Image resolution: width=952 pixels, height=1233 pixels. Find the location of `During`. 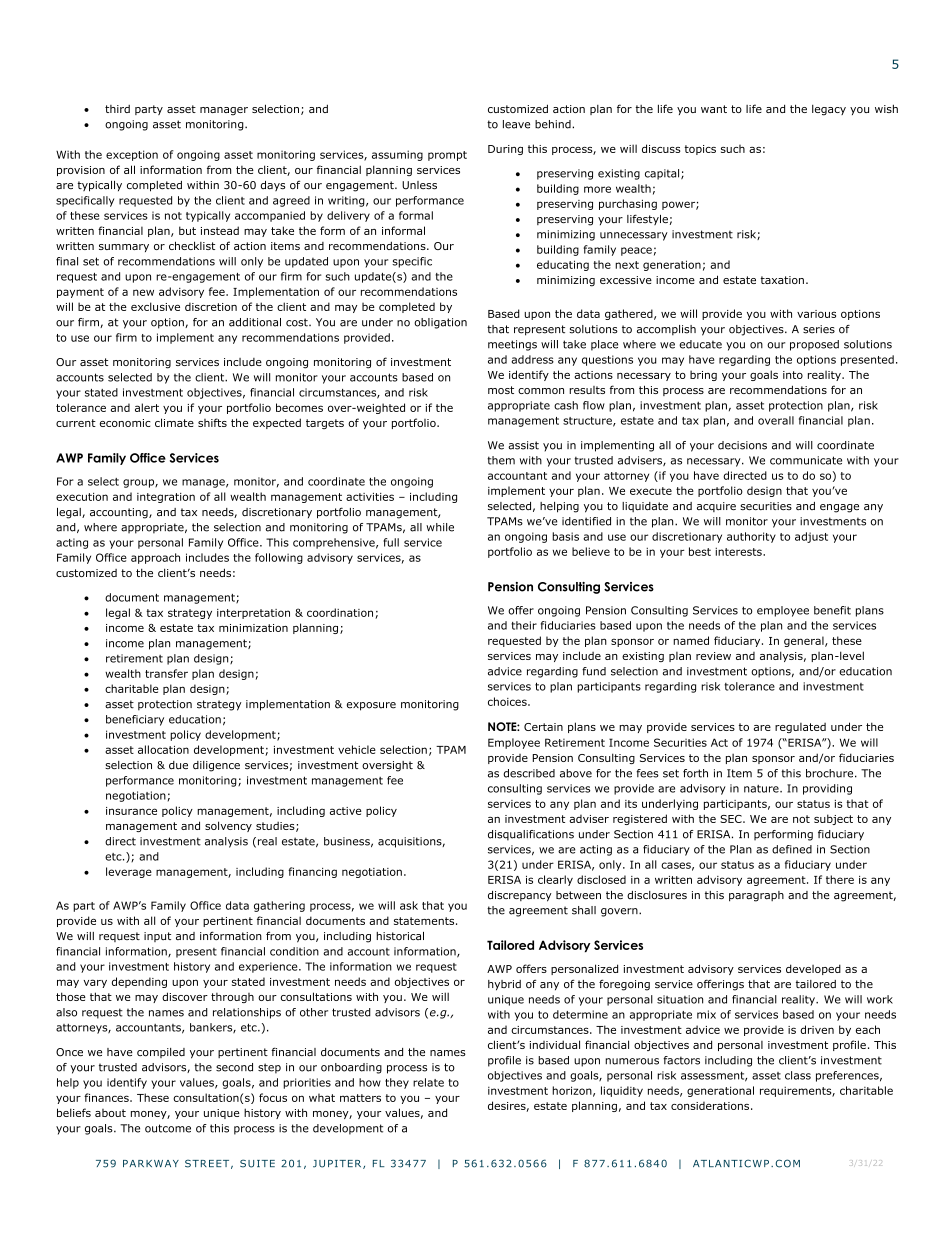

During is located at coordinates (505, 150).
